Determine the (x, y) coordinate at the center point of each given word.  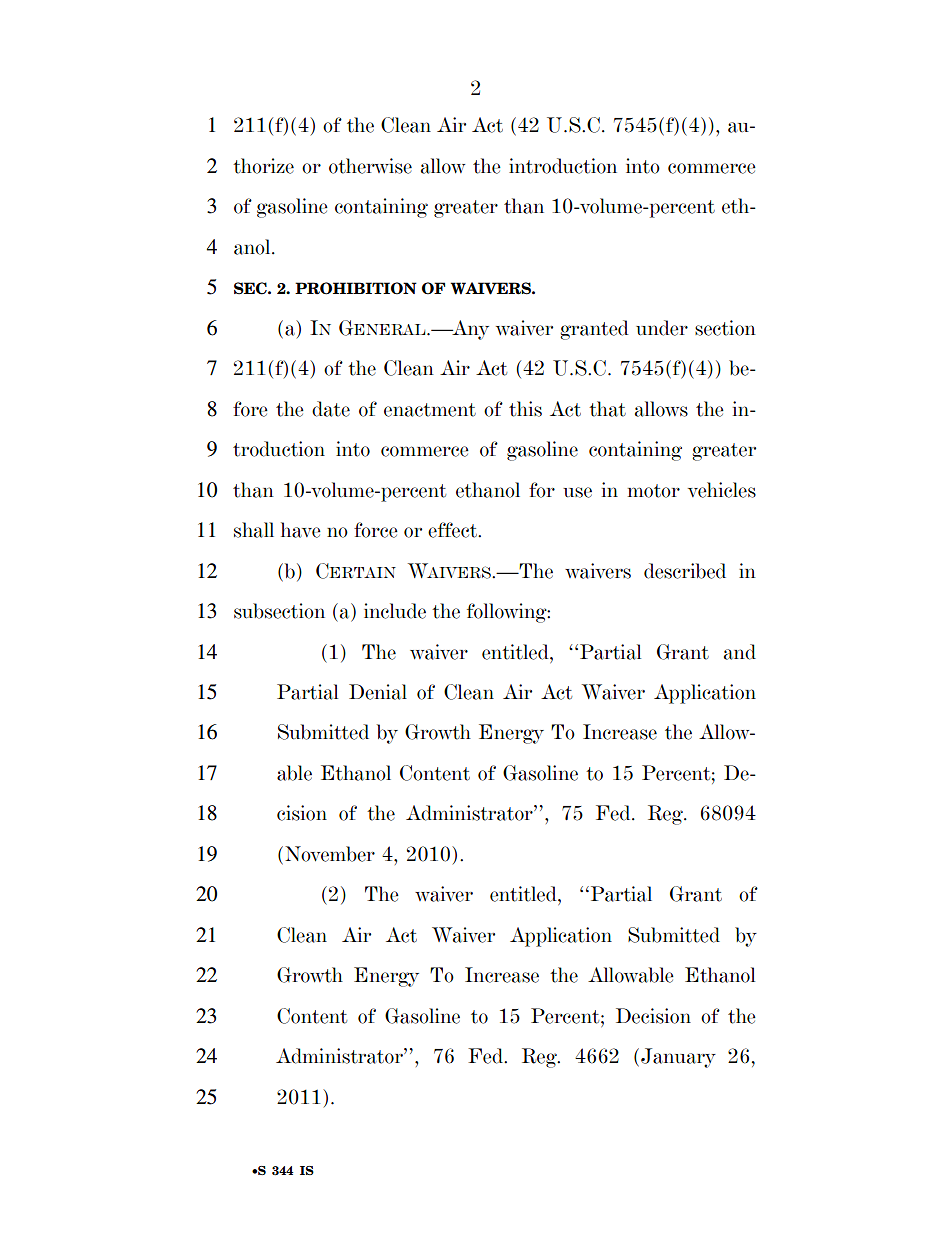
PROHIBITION (356, 288)
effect (453, 530)
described (685, 571)
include (395, 611)
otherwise (370, 166)
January (678, 1058)
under (662, 328)
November (330, 854)
